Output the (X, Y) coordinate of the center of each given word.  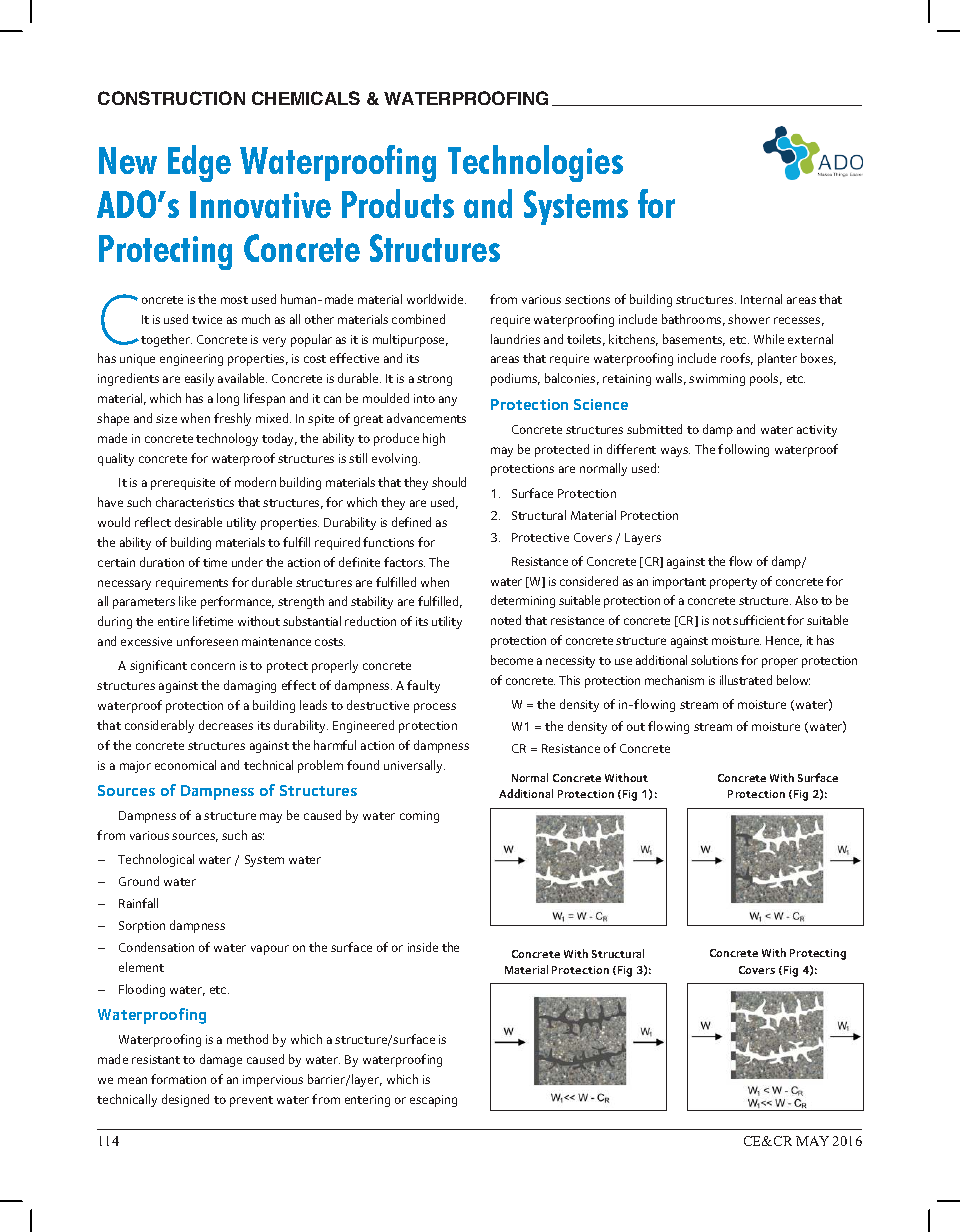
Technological (156, 860)
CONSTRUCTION (171, 98)
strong (434, 380)
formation (178, 1079)
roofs (737, 359)
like (187, 601)
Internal (761, 299)
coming (419, 817)
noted (506, 620)
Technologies (535, 163)
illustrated (746, 680)
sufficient (759, 620)
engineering (191, 360)
